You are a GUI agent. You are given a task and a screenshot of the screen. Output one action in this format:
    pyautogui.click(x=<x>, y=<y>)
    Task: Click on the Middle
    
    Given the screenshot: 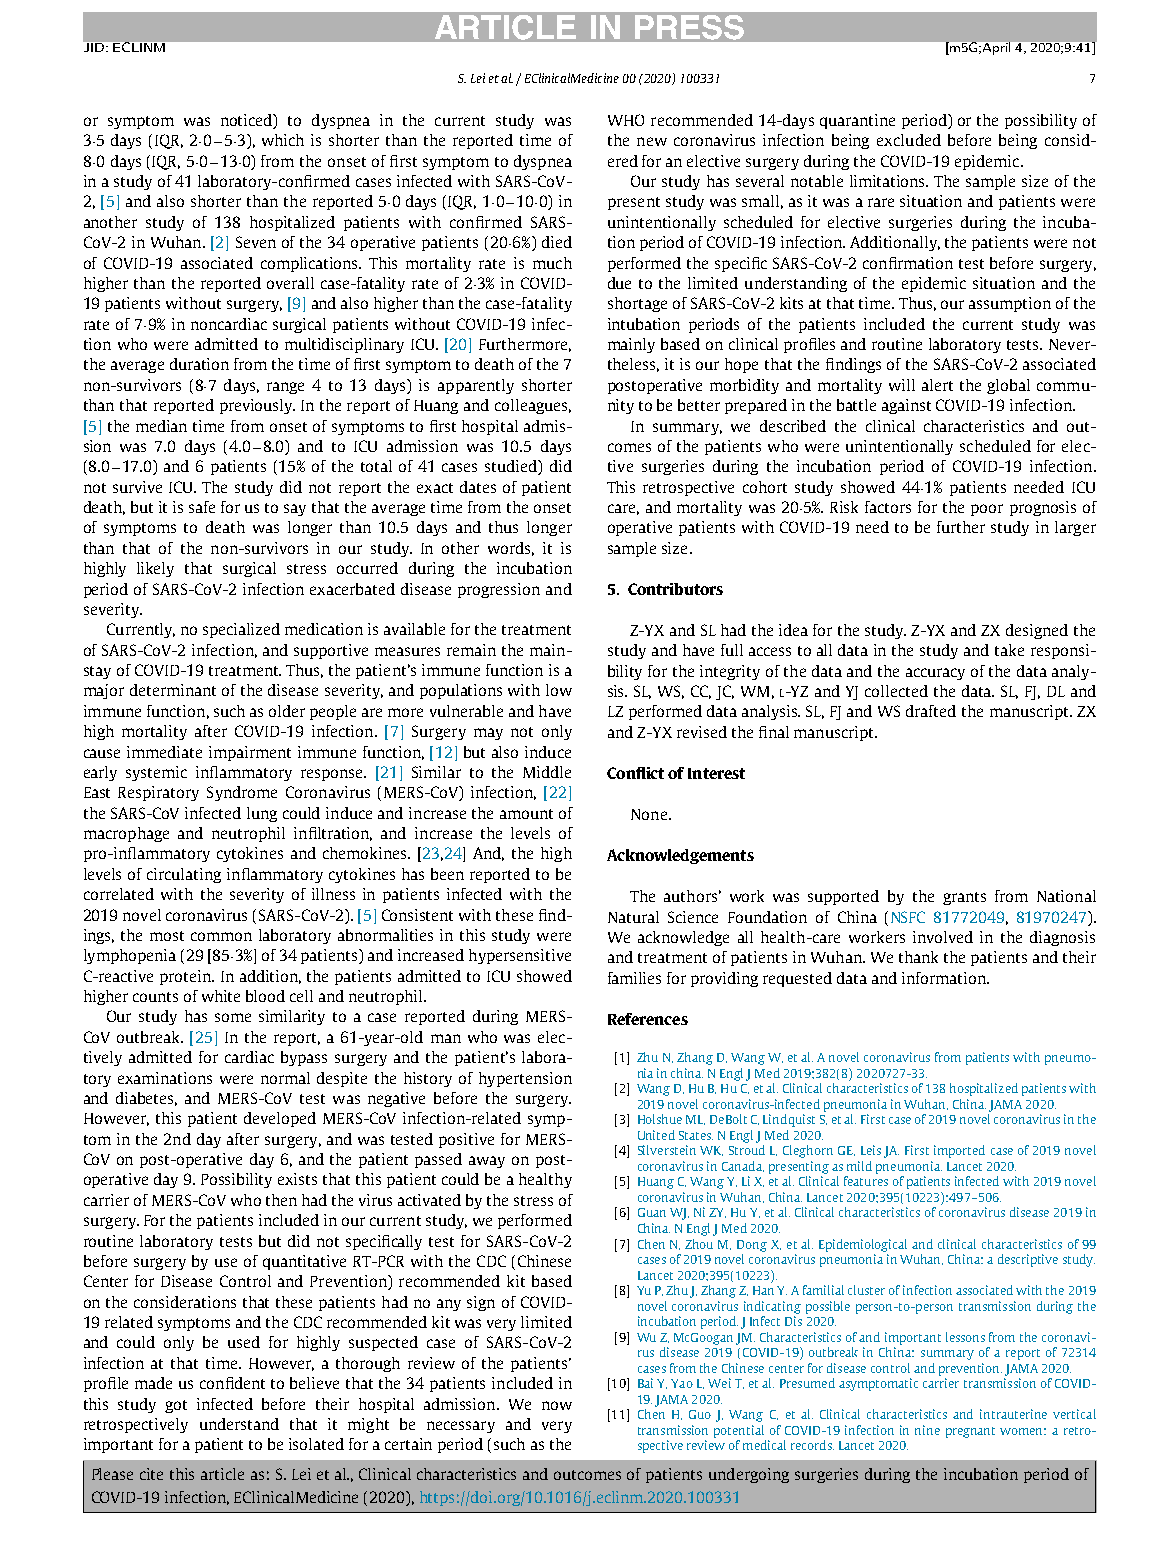 What is the action you would take?
    pyautogui.click(x=547, y=772)
